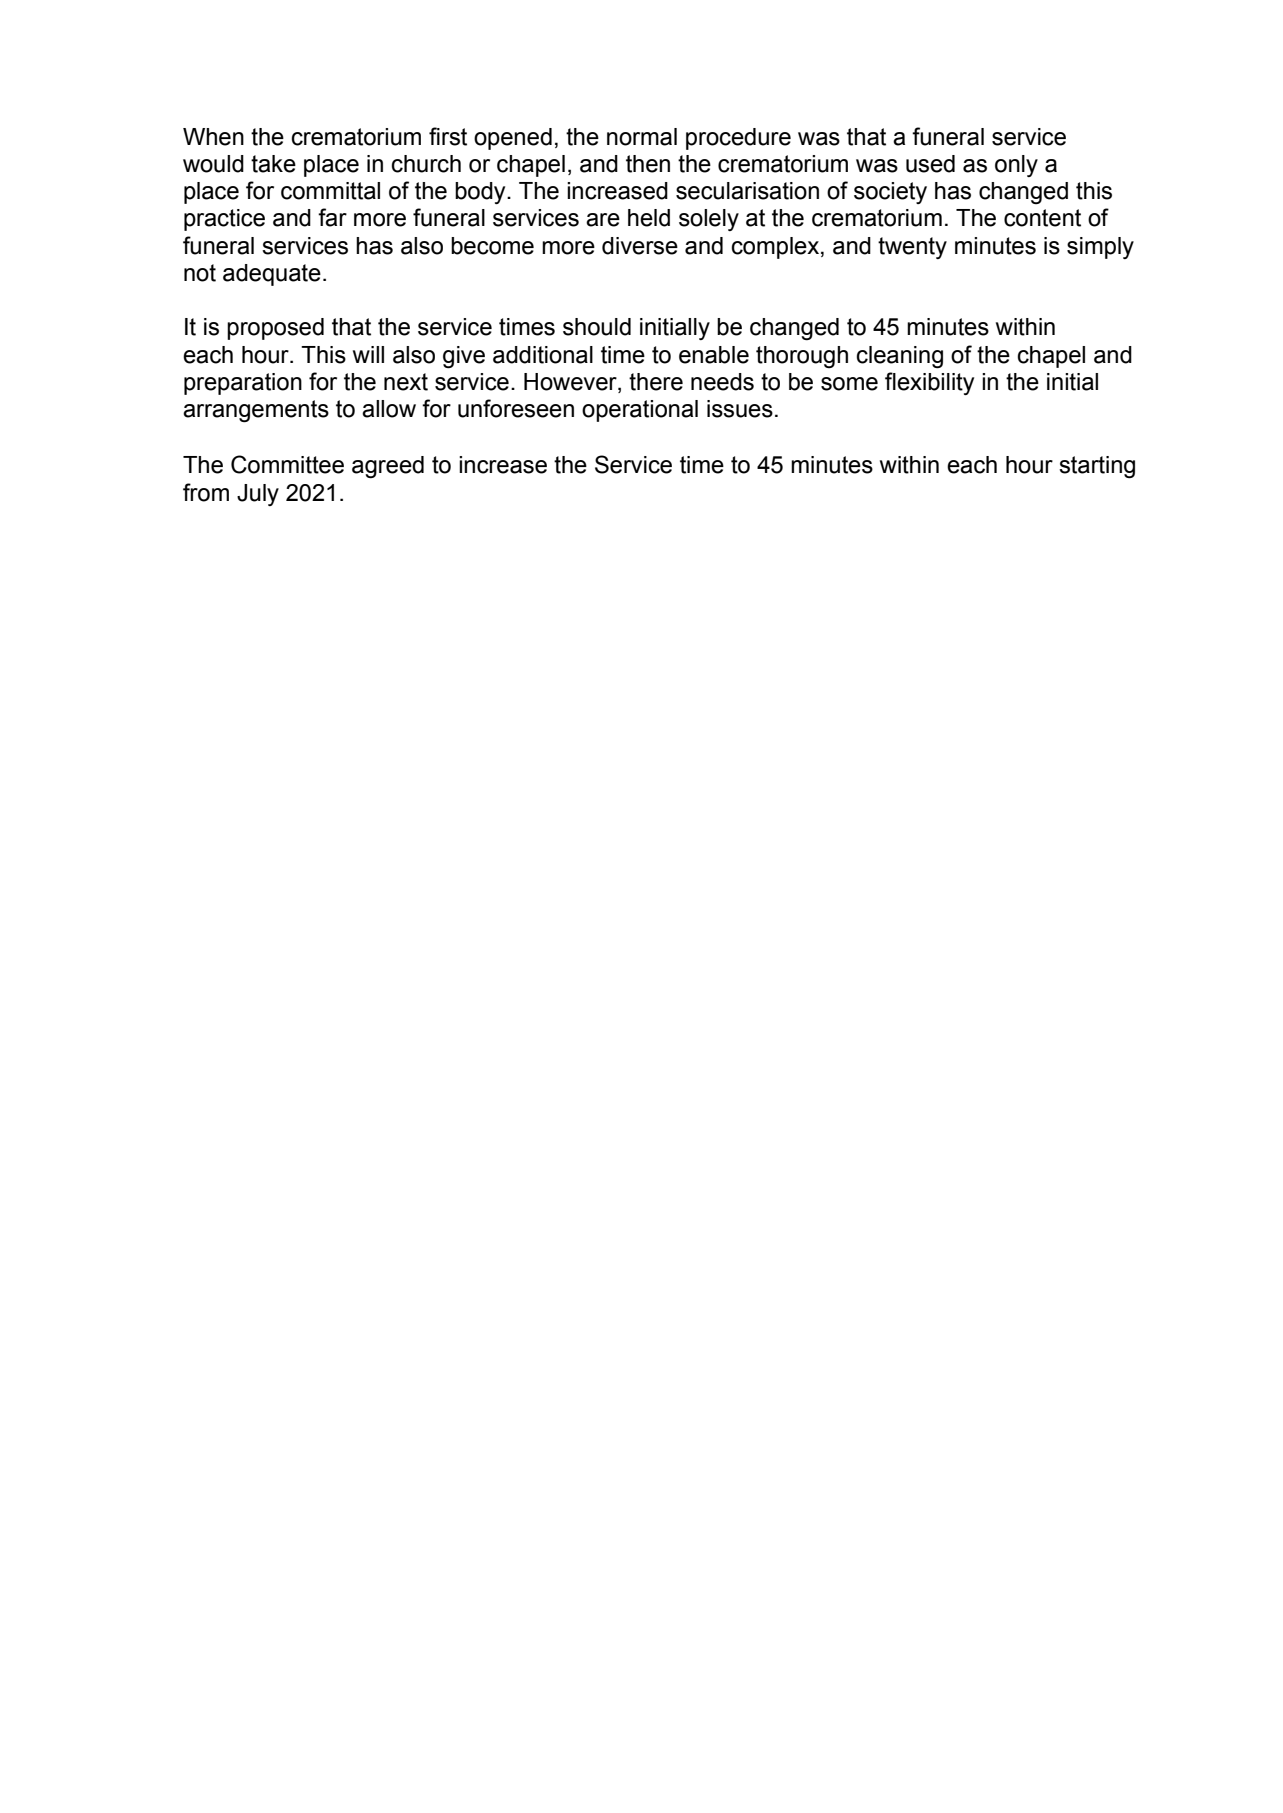 Image resolution: width=1283 pixels, height=1813 pixels. I want to click on only, so click(1016, 166).
